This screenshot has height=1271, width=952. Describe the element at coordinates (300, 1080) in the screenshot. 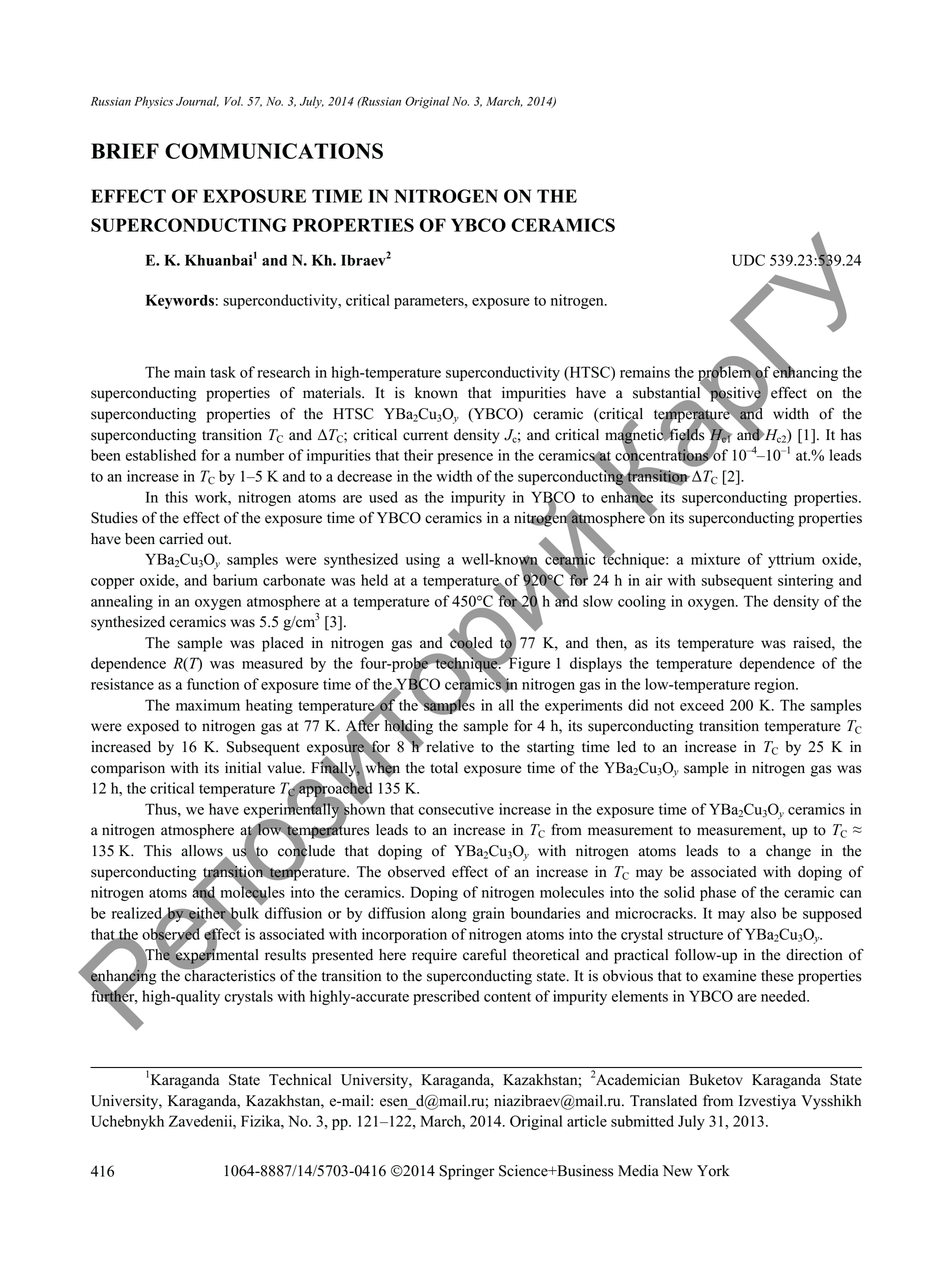

I see `Technical` at that location.
